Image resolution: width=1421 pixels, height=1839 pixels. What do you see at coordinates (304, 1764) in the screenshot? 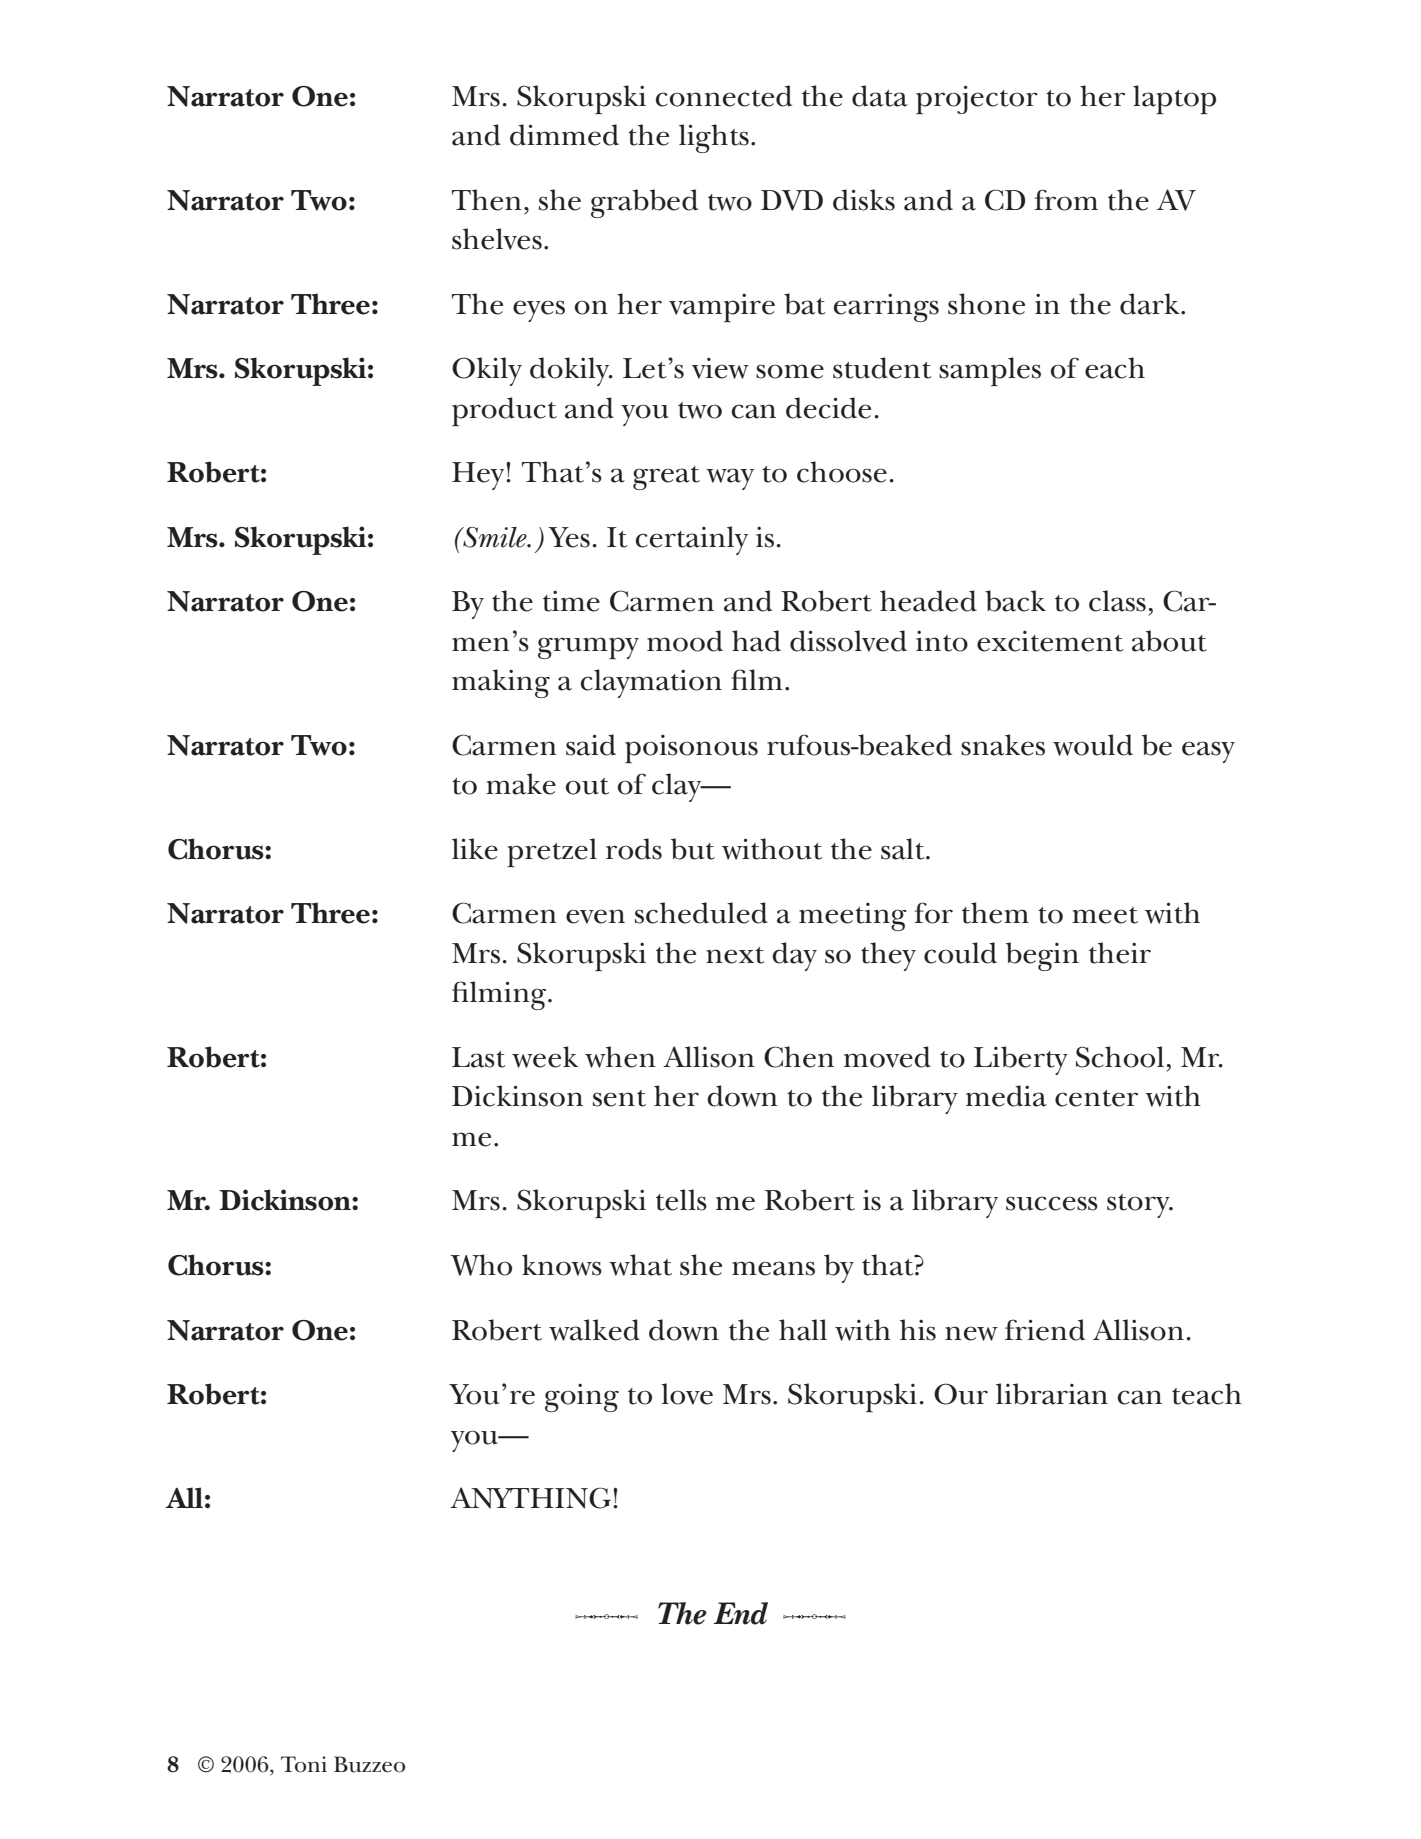
I see `Toni` at bounding box center [304, 1764].
